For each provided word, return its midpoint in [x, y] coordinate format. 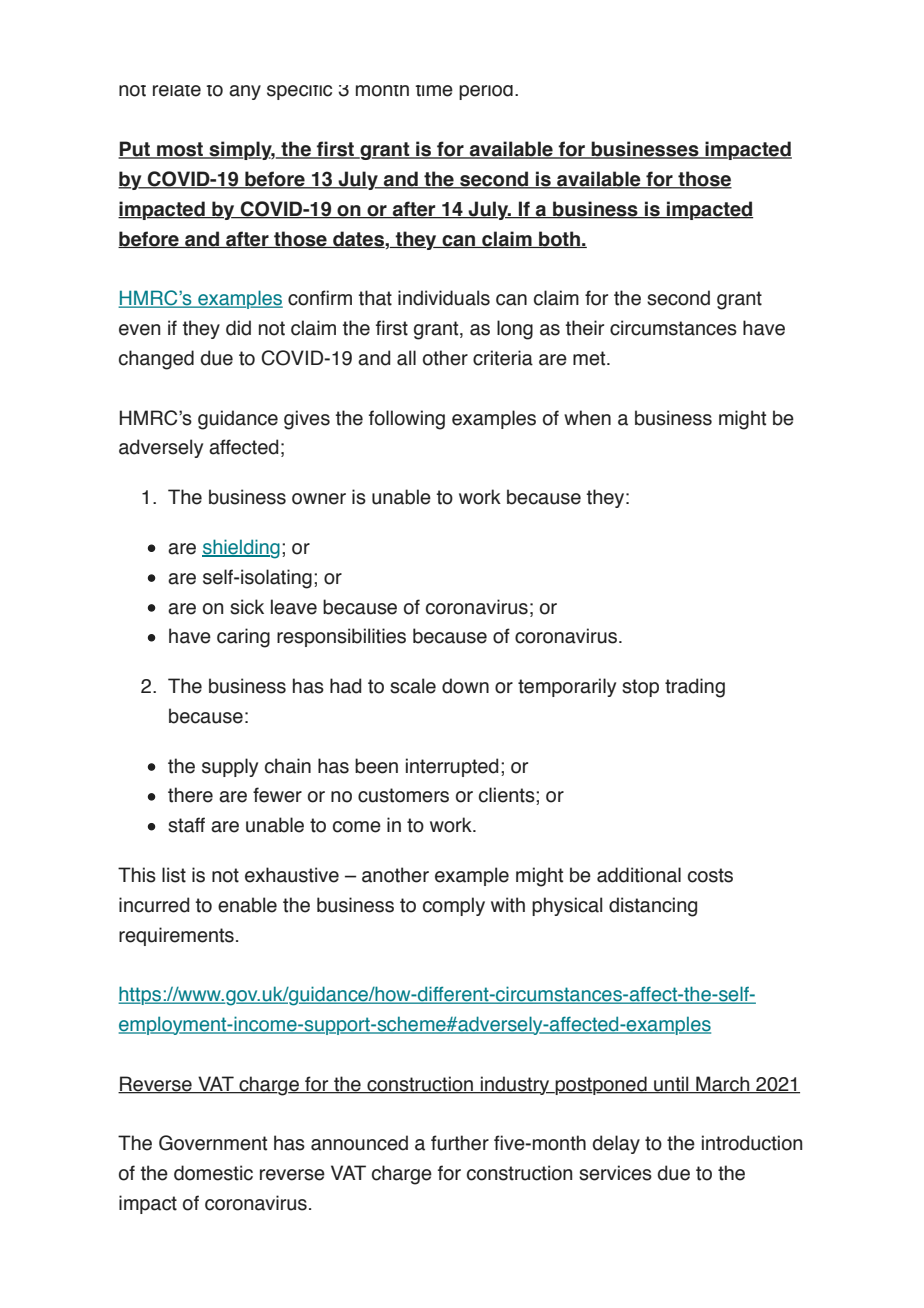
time [434, 91]
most [180, 150]
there [190, 795]
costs [710, 875]
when [587, 418]
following [407, 420]
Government [213, 1143]
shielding [241, 549]
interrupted [452, 767]
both [559, 239]
